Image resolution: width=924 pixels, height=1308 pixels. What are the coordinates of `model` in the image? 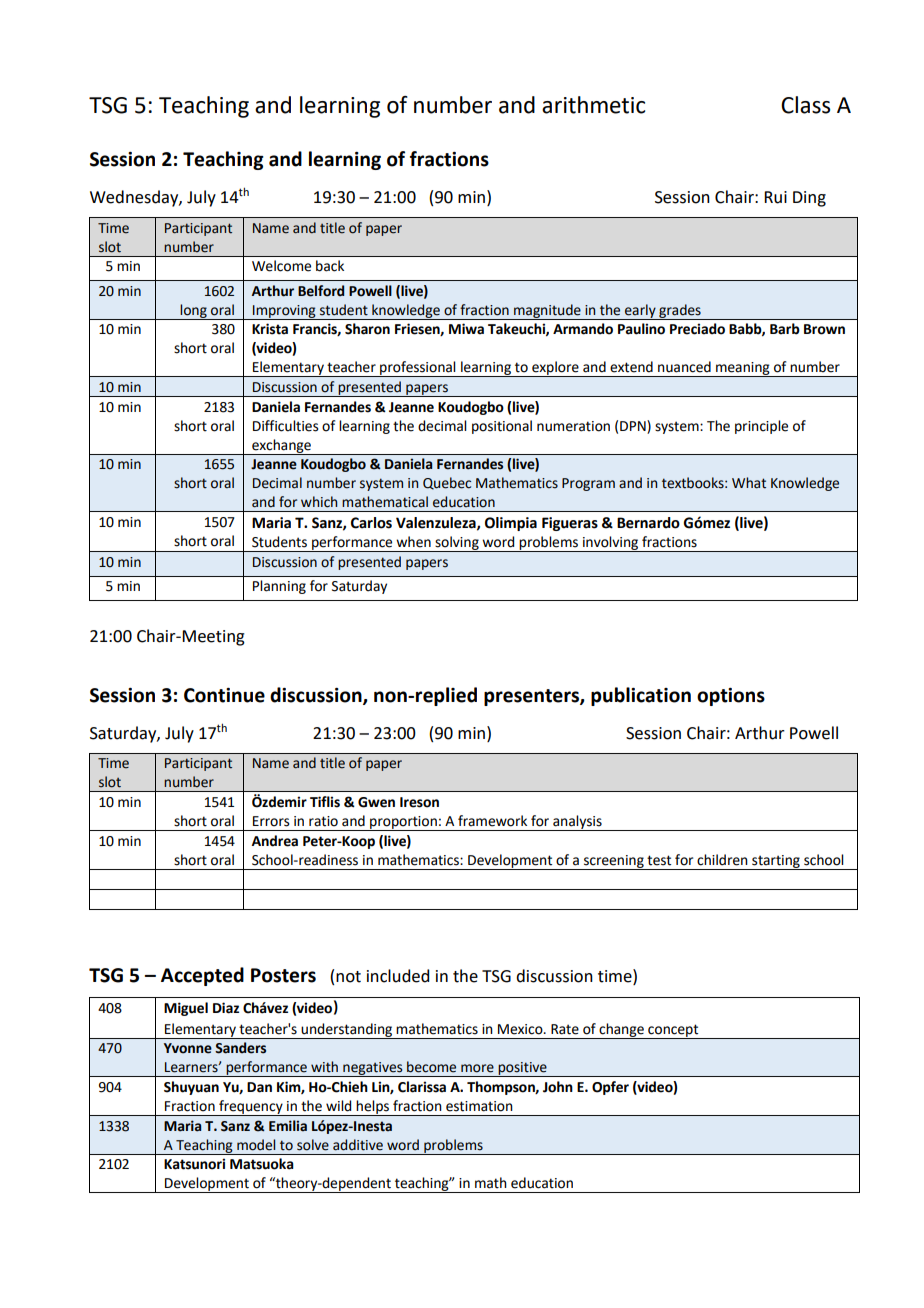 It's located at (256, 1145).
